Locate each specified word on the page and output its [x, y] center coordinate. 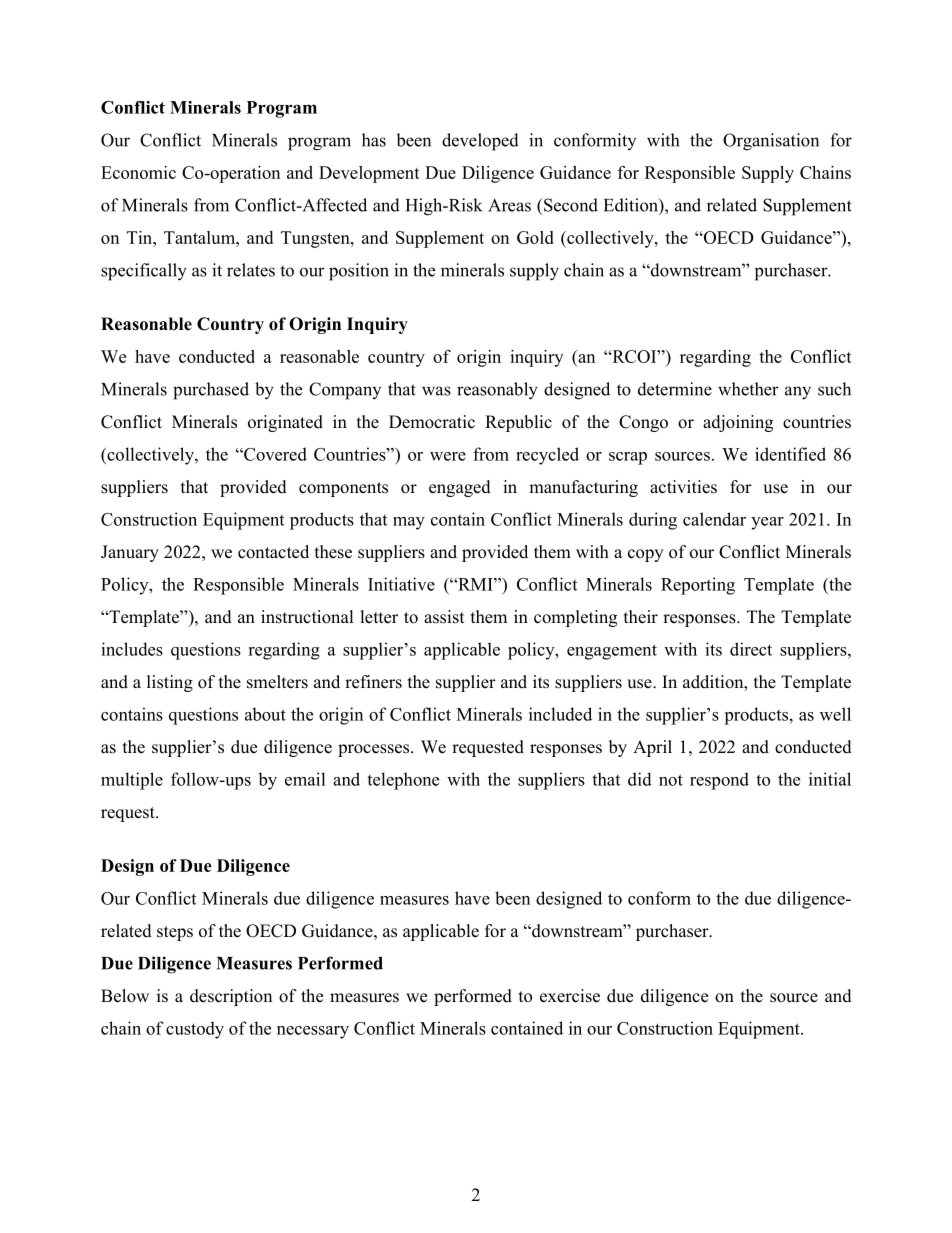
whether [748, 389]
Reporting [698, 586]
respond [719, 781]
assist [444, 617]
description [231, 997]
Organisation [771, 142]
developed [480, 142]
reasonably [497, 391]
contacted [273, 552]
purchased [211, 391]
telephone [403, 781]
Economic [138, 172]
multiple [132, 781]
